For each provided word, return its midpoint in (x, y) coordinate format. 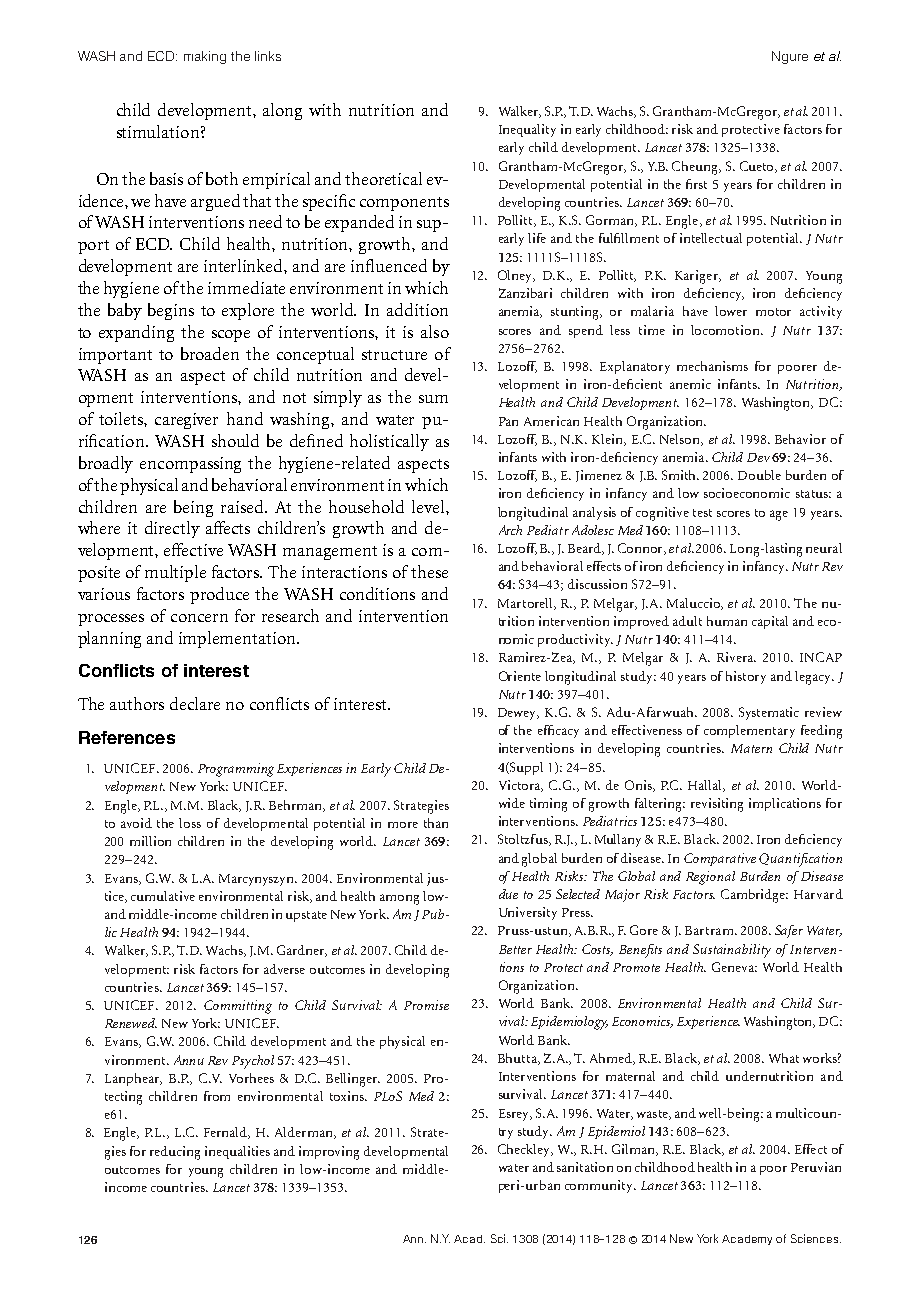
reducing (175, 1153)
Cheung (696, 168)
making (205, 57)
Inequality (527, 130)
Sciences (816, 1238)
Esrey (515, 1115)
